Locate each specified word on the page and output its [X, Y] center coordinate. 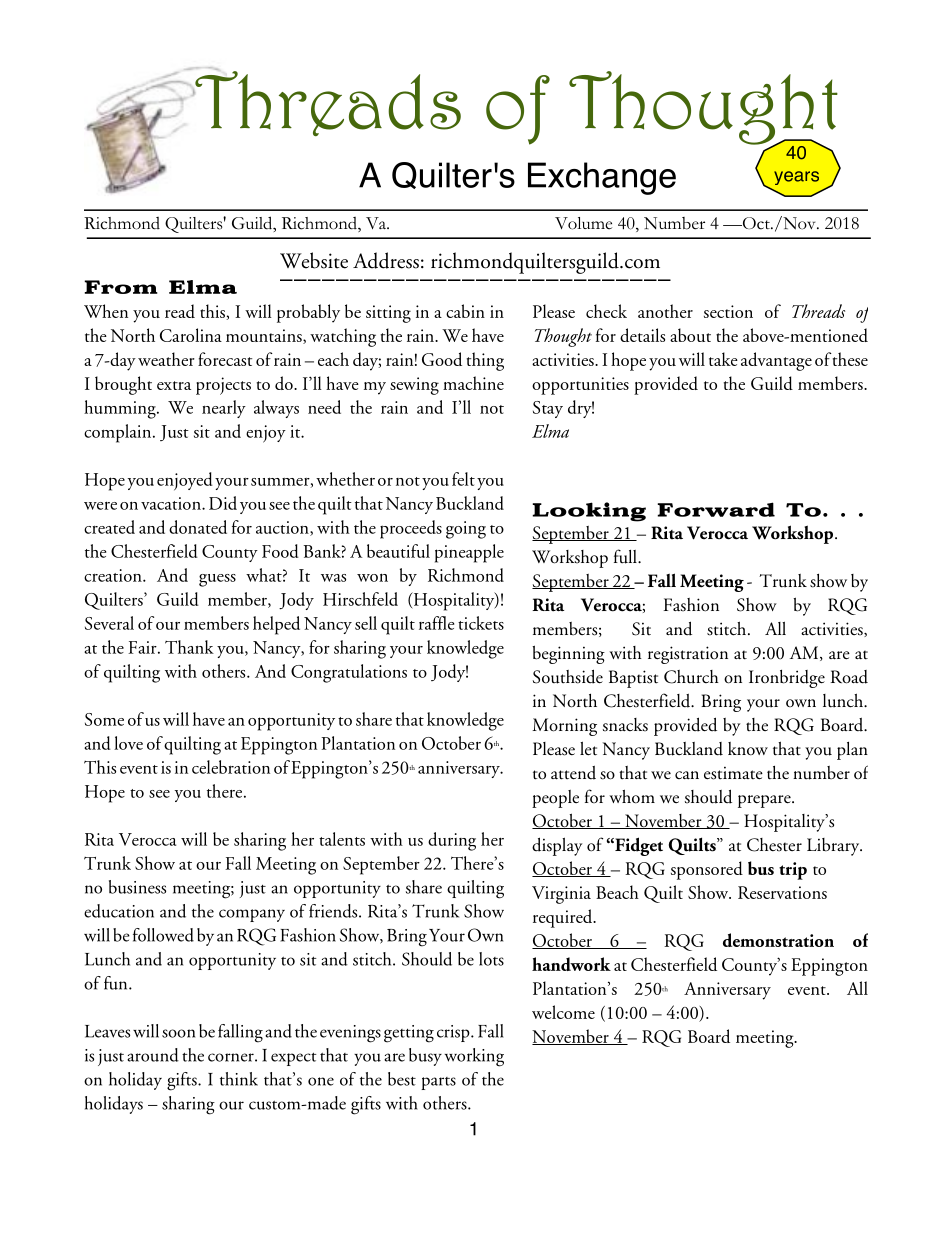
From [121, 287]
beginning [568, 654]
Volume [583, 223]
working [474, 1057]
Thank [189, 647]
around [153, 1055]
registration [688, 655]
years [796, 178]
